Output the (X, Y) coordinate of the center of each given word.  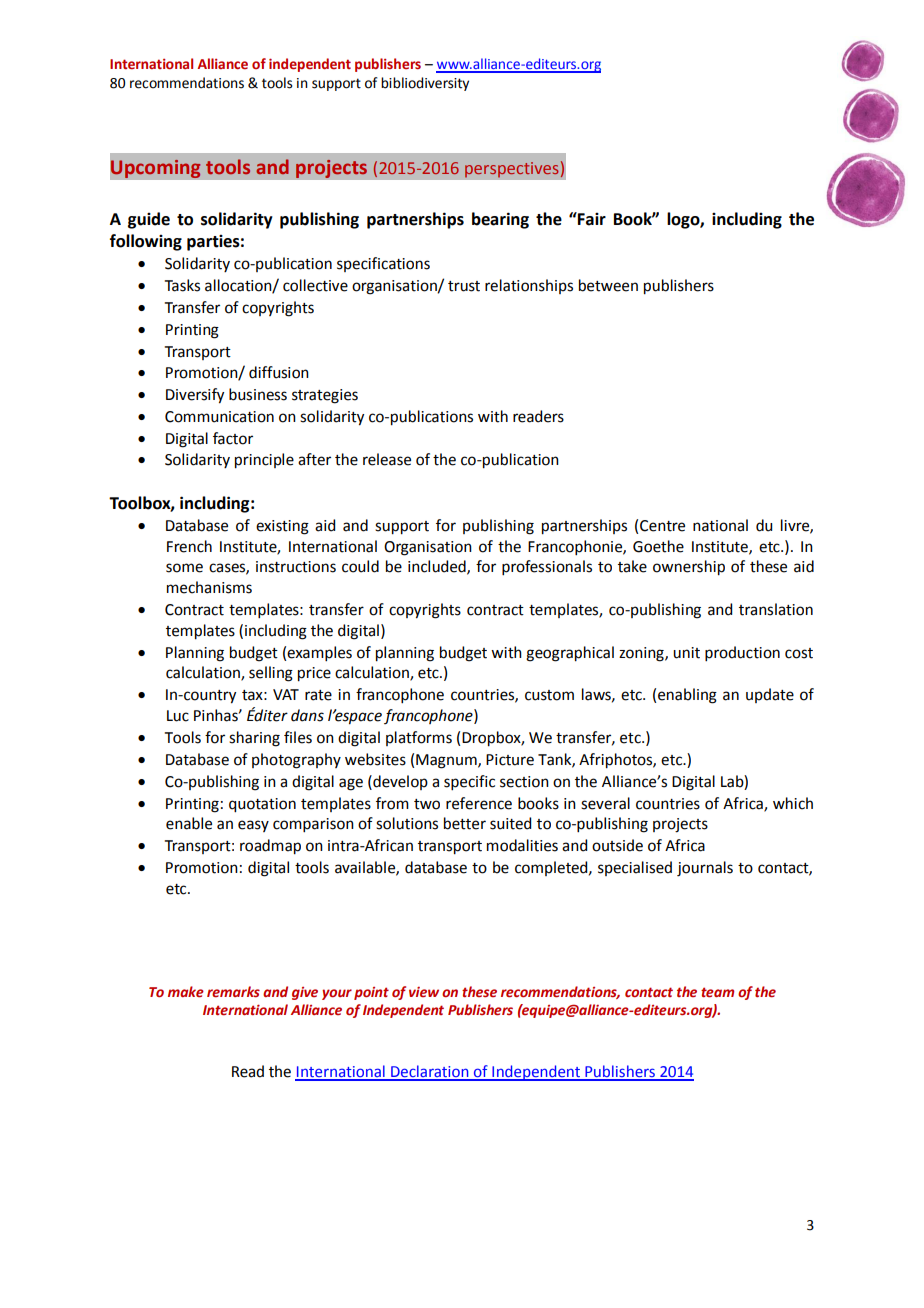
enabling (687, 696)
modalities (522, 845)
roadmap (270, 847)
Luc (178, 716)
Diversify (195, 396)
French (189, 546)
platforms (419, 738)
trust (464, 286)
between (608, 285)
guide (149, 220)
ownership (689, 568)
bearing (500, 220)
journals (705, 869)
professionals (547, 567)
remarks (233, 992)
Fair (591, 219)
